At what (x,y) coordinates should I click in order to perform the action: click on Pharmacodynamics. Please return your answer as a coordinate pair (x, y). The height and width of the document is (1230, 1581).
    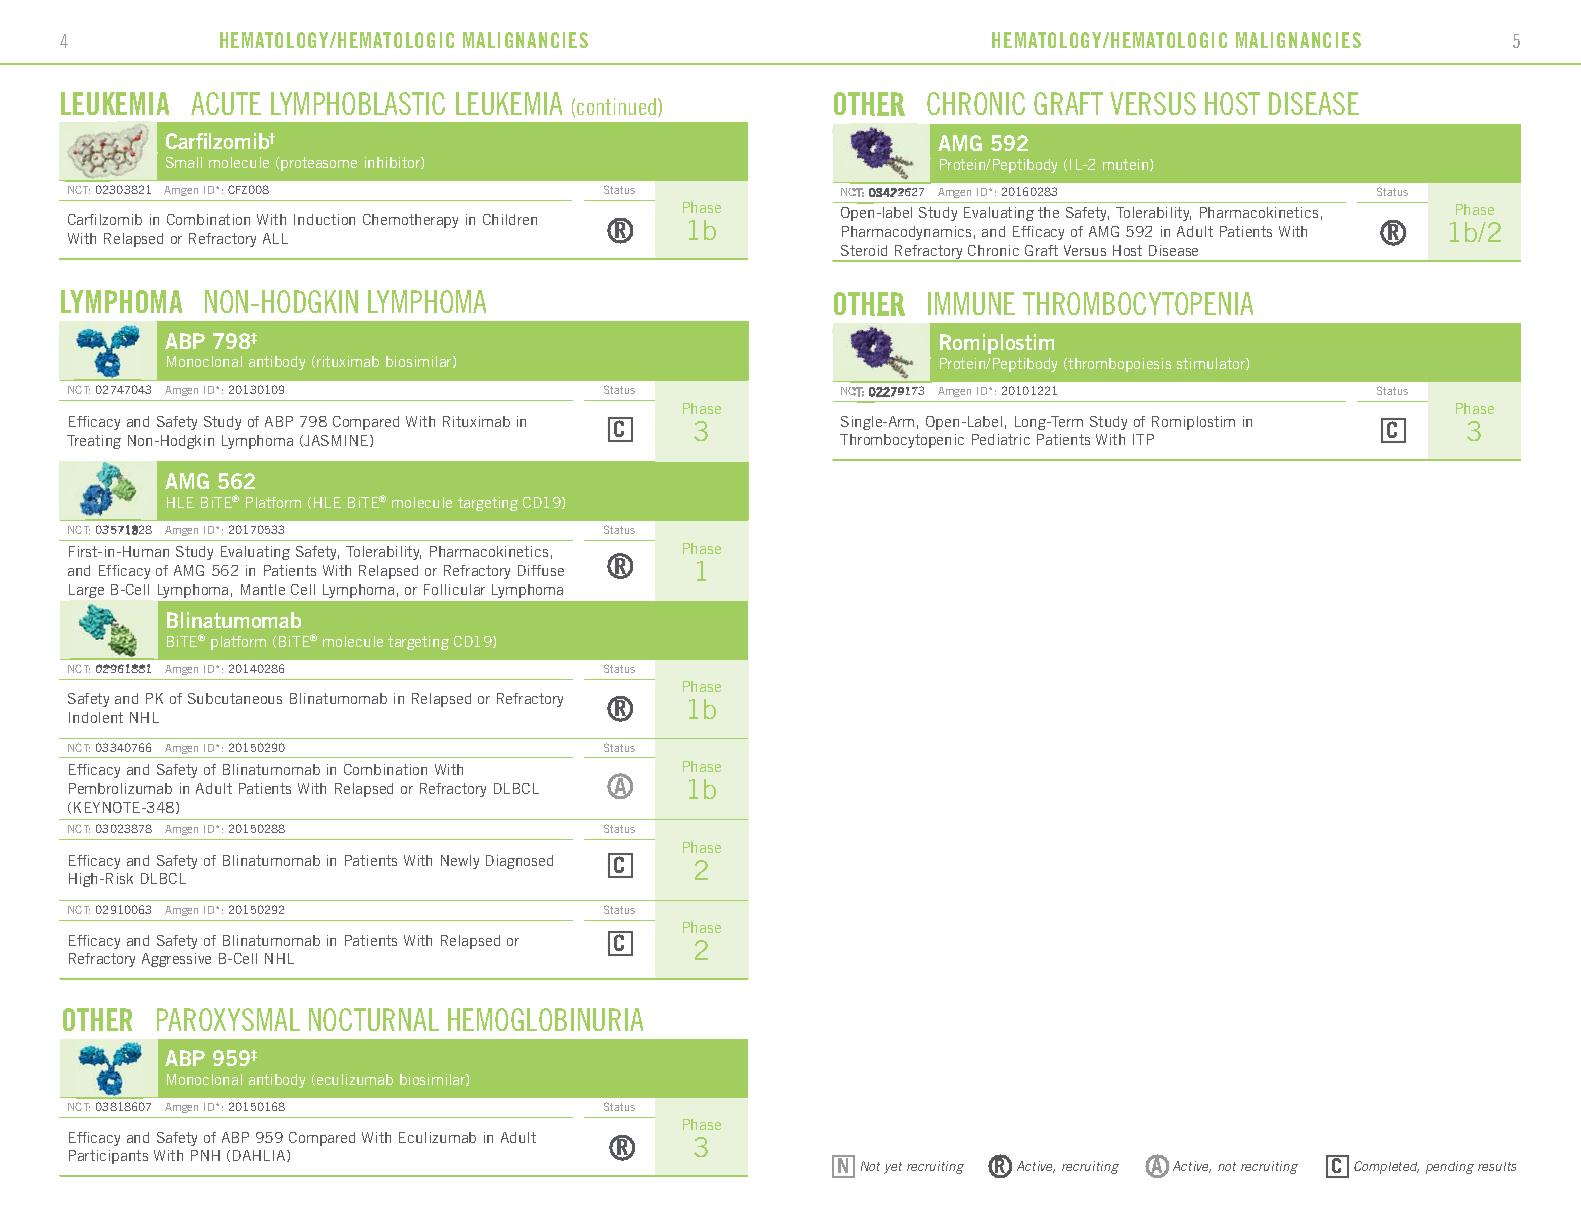
    Looking at the image, I should click on (906, 233).
